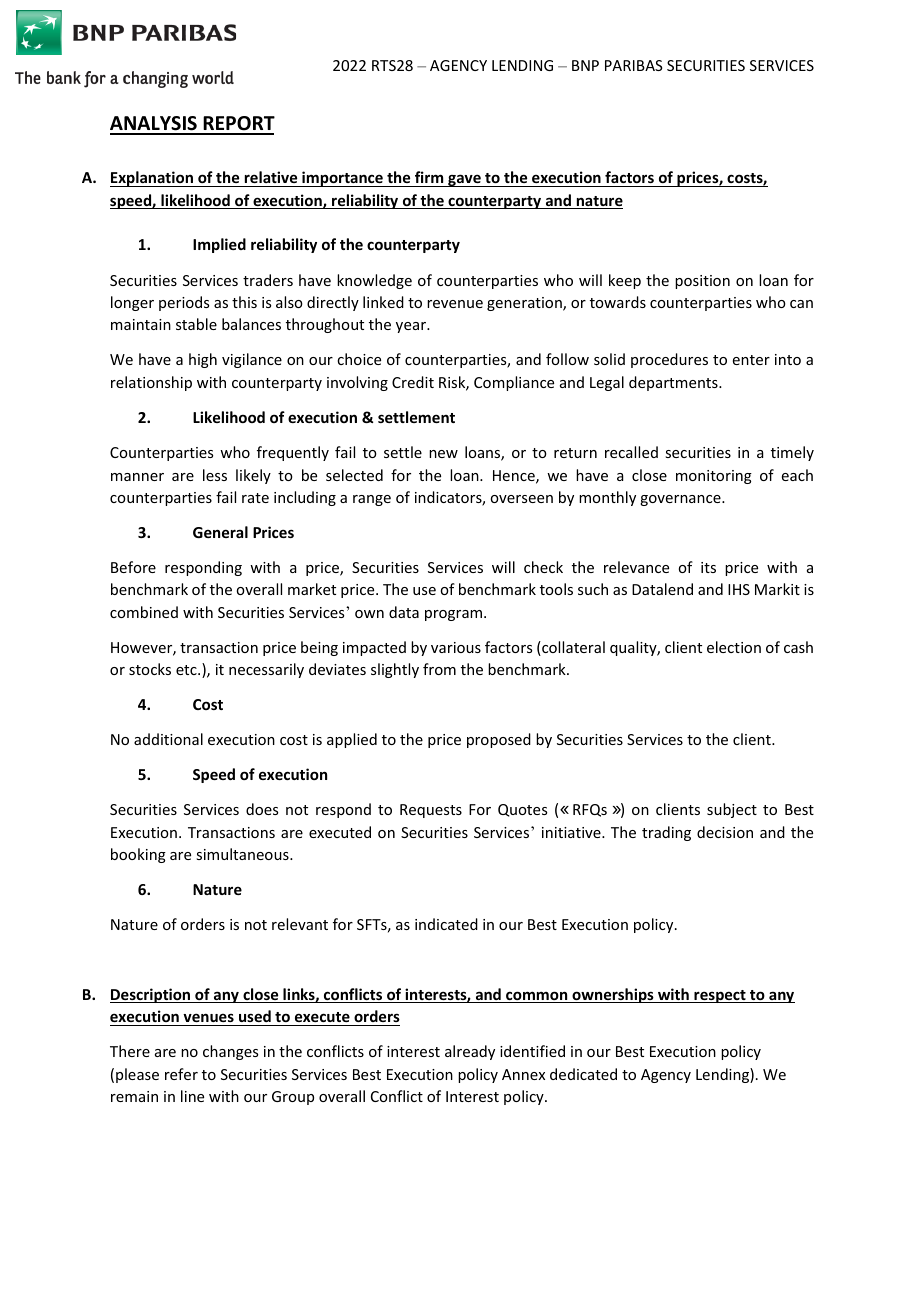  What do you see at coordinates (238, 125) in the document?
I see `REPORT` at bounding box center [238, 125].
